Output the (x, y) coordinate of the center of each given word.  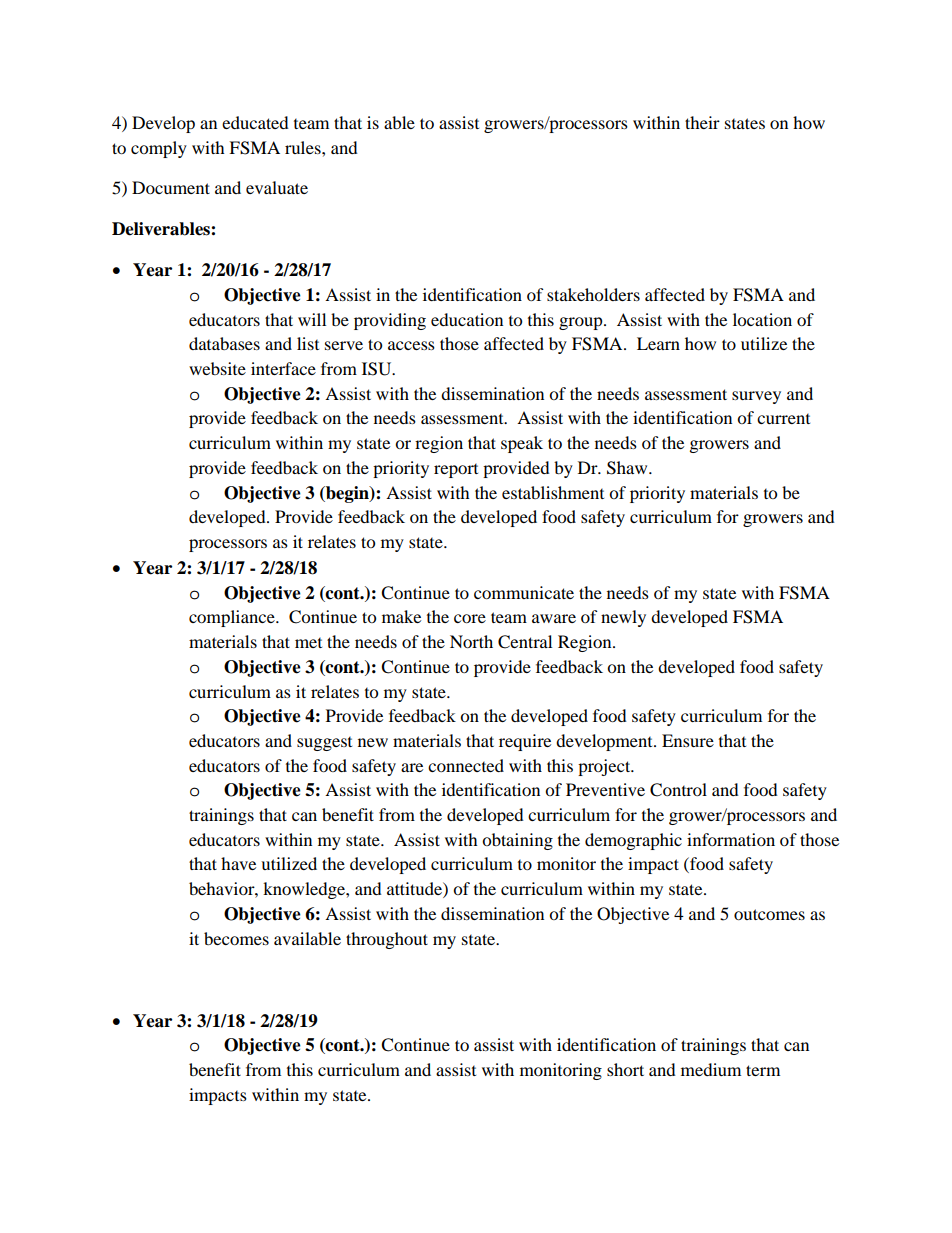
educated (255, 122)
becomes (236, 938)
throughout (387, 940)
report (456, 471)
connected (466, 765)
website (217, 368)
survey (756, 397)
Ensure (688, 740)
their (702, 122)
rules (304, 147)
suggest (324, 744)
